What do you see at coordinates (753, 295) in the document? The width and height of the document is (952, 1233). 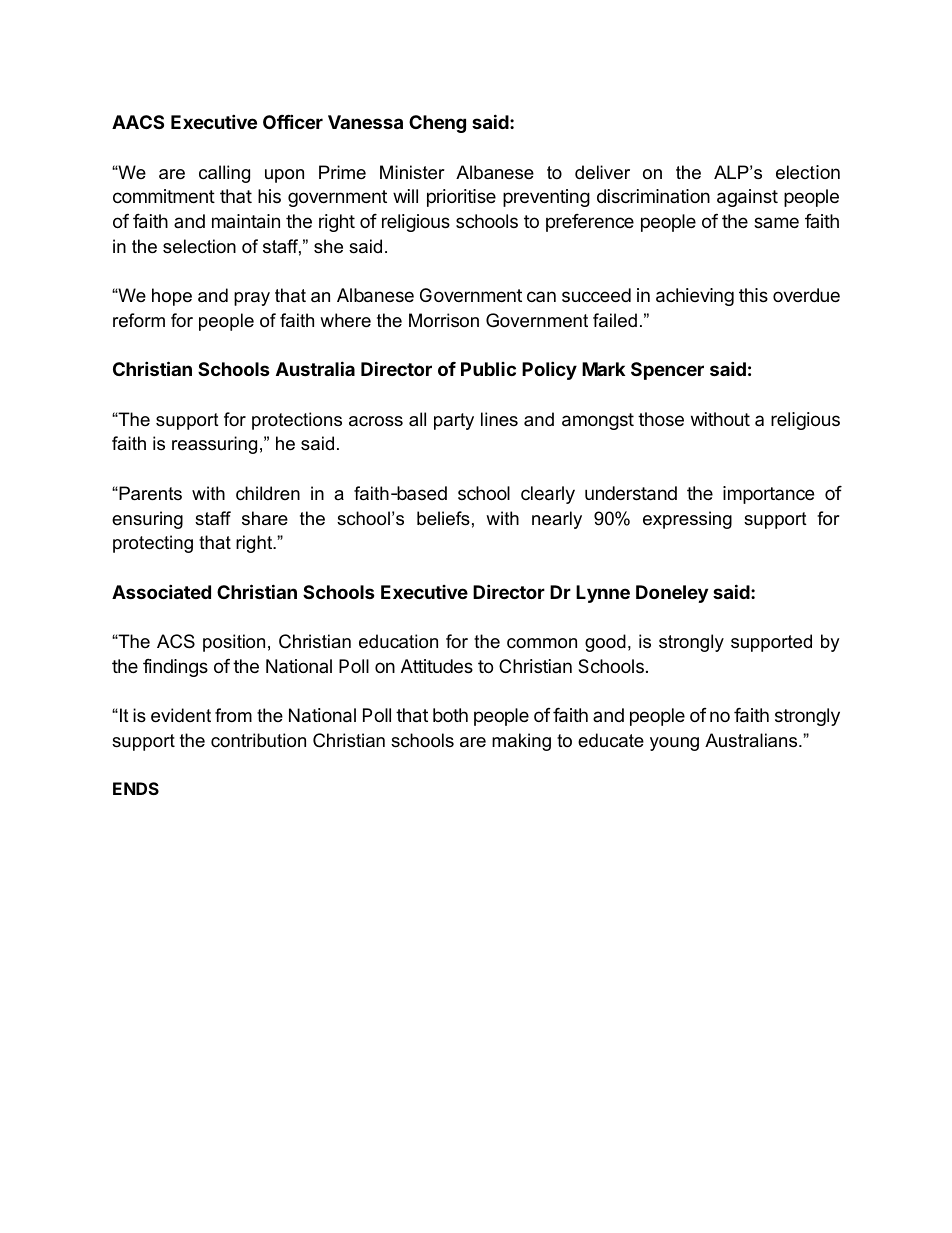 I see `this` at bounding box center [753, 295].
